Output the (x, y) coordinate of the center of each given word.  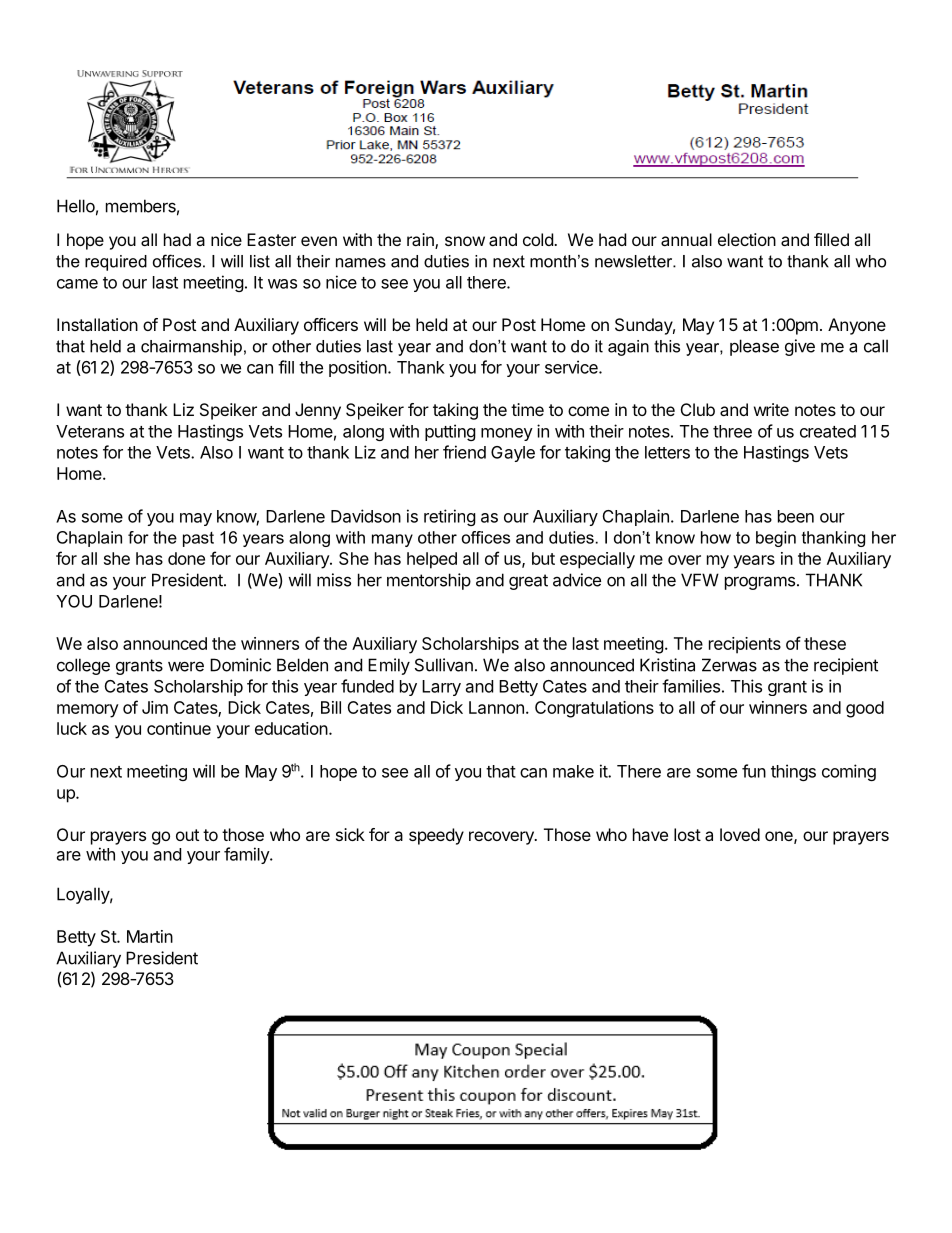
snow (465, 241)
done (186, 558)
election (747, 239)
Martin (150, 936)
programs (760, 583)
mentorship (429, 581)
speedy (436, 836)
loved (740, 834)
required (116, 263)
